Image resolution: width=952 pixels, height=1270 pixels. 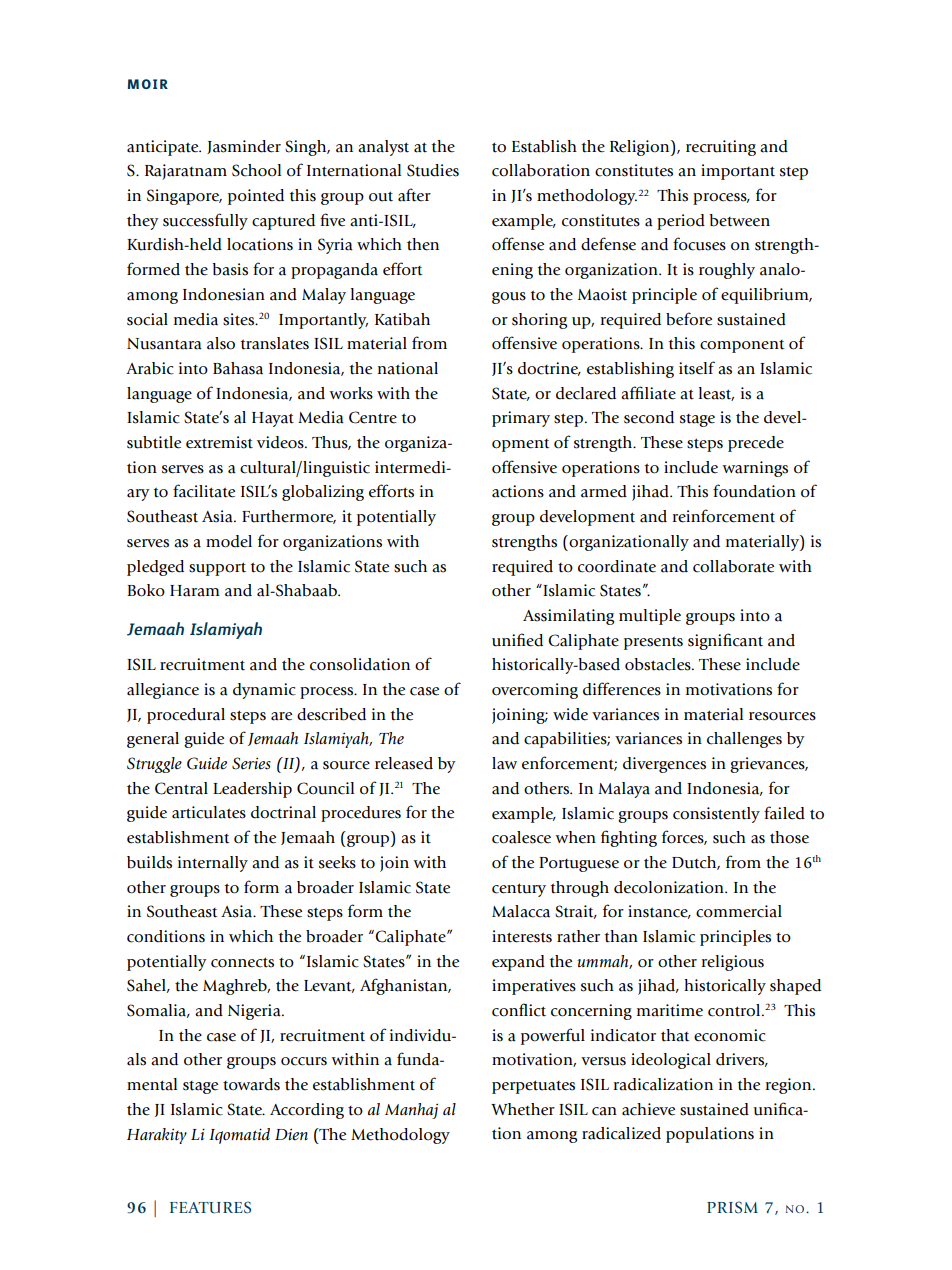 What do you see at coordinates (433, 170) in the page?
I see `Studies` at bounding box center [433, 170].
